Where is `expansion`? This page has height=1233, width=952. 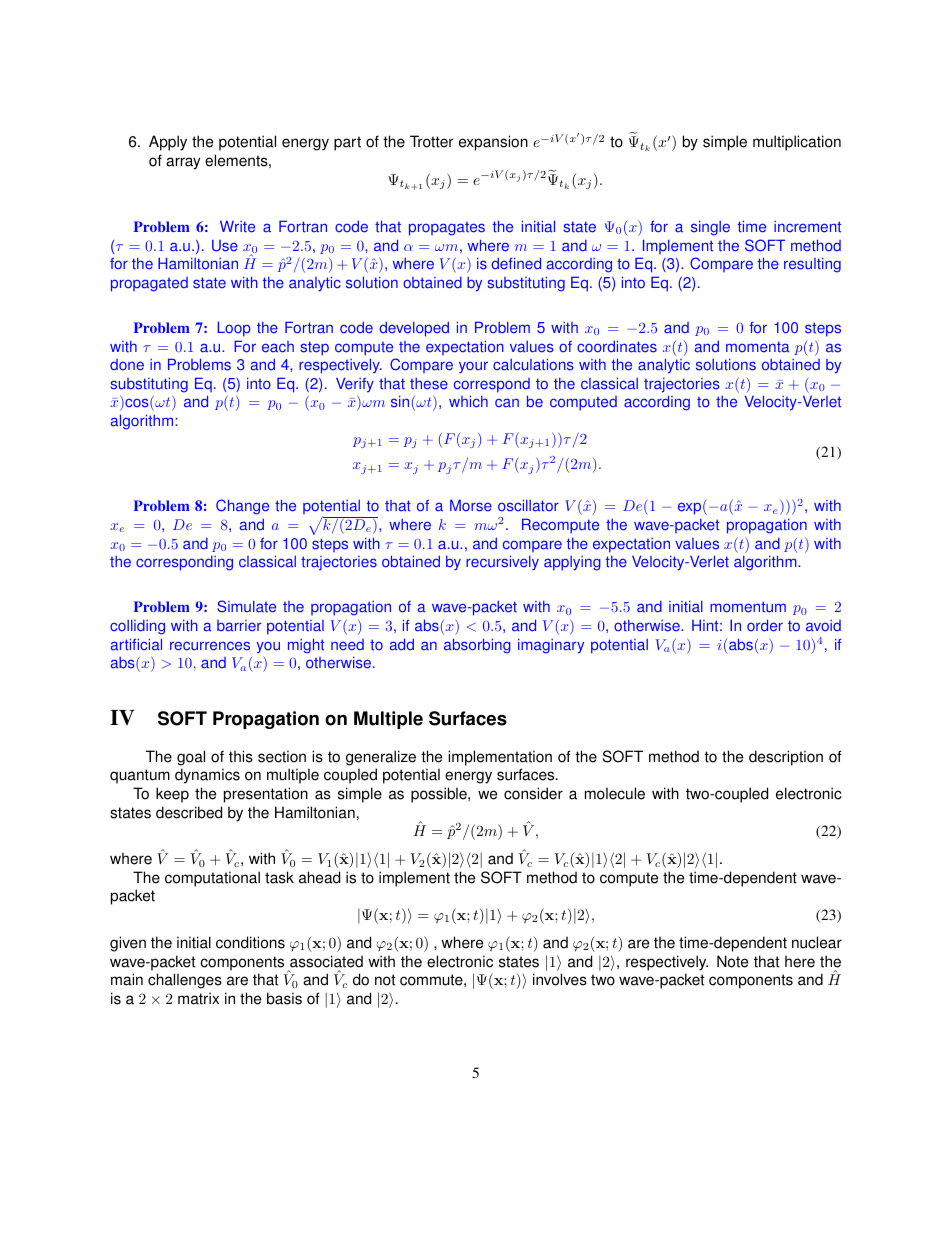 expansion is located at coordinates (493, 143).
